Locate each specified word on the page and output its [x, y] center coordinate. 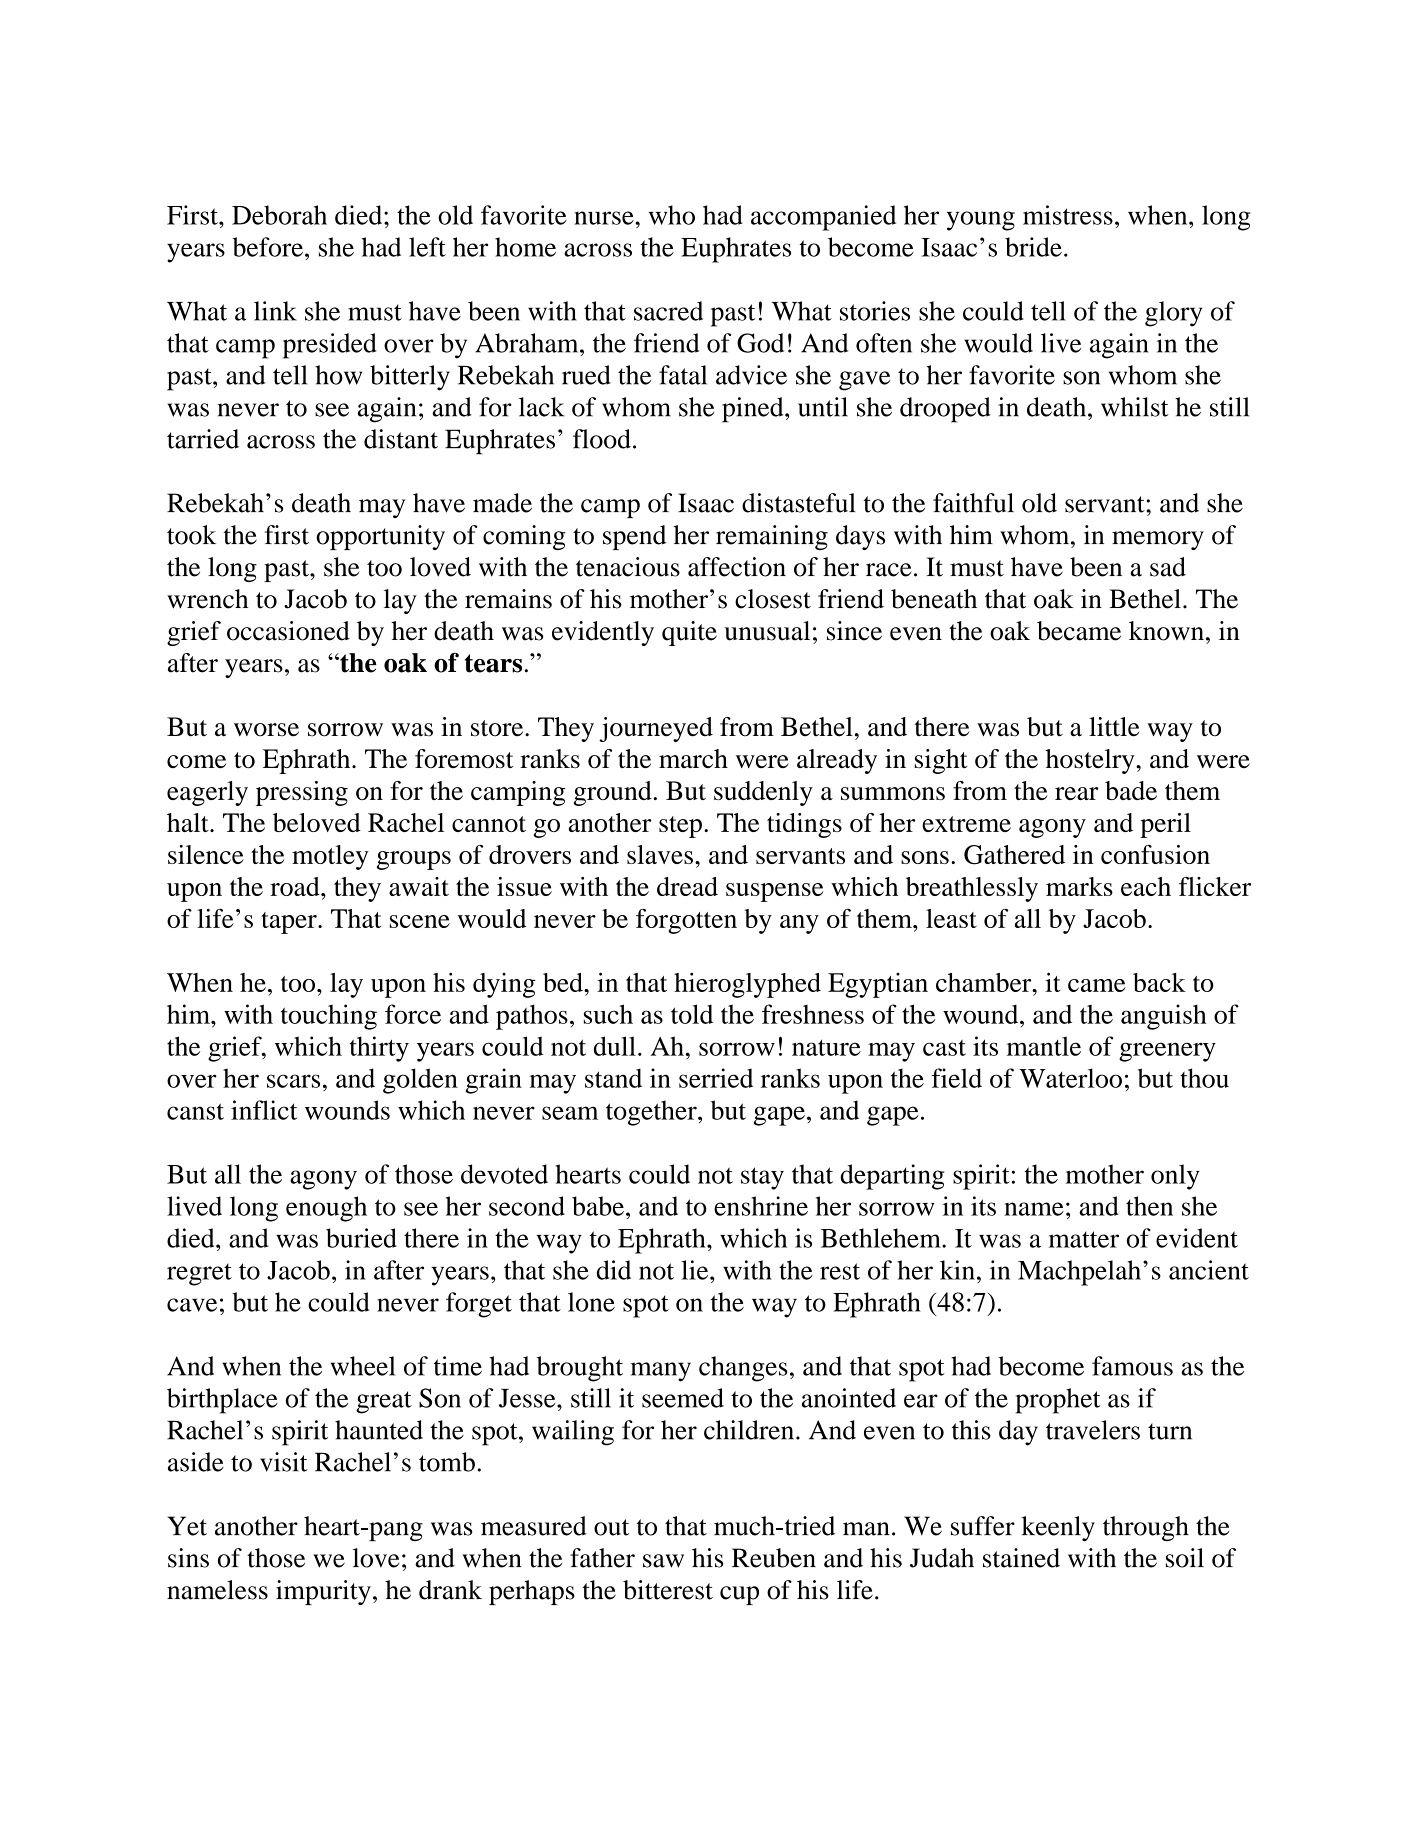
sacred [668, 311]
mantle [1044, 1046]
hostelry [1091, 761]
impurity [323, 1592]
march [693, 758]
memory [1158, 540]
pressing [302, 793]
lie [696, 1270]
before [267, 247]
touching [329, 1017]
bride [1033, 247]
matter [1084, 1239]
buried [361, 1238]
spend [634, 537]
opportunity [380, 537]
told [692, 1014]
